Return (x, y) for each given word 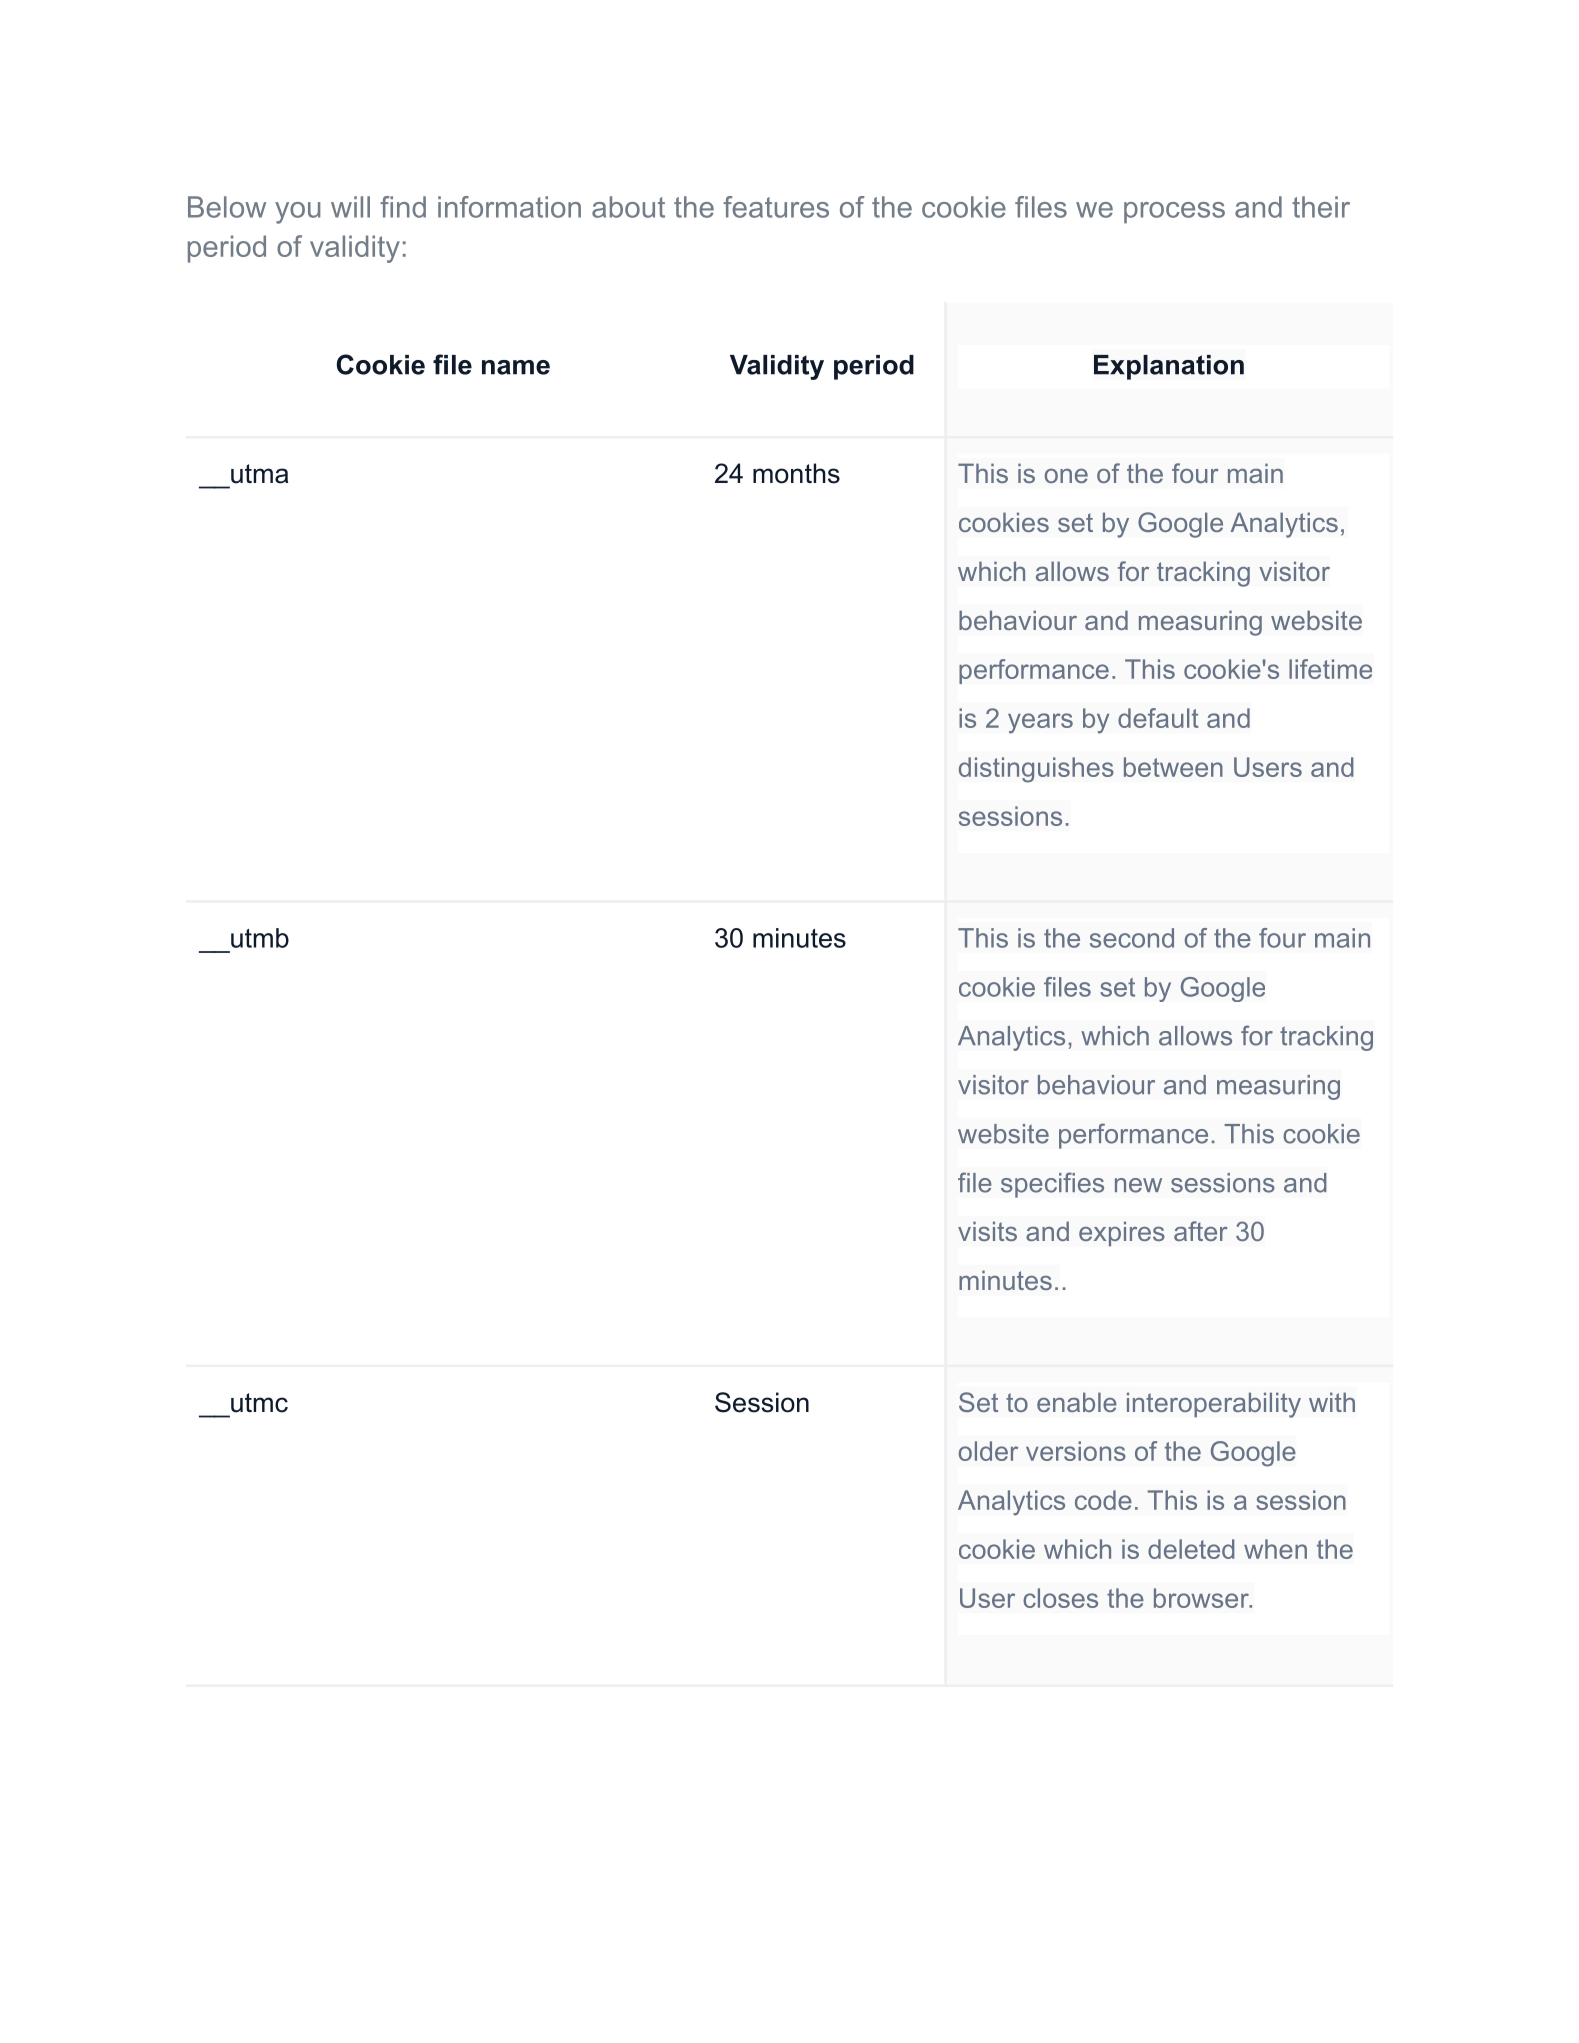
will (350, 207)
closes (1060, 1598)
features (776, 207)
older (988, 1451)
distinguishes (1036, 770)
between (1173, 767)
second (1132, 938)
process (1174, 213)
